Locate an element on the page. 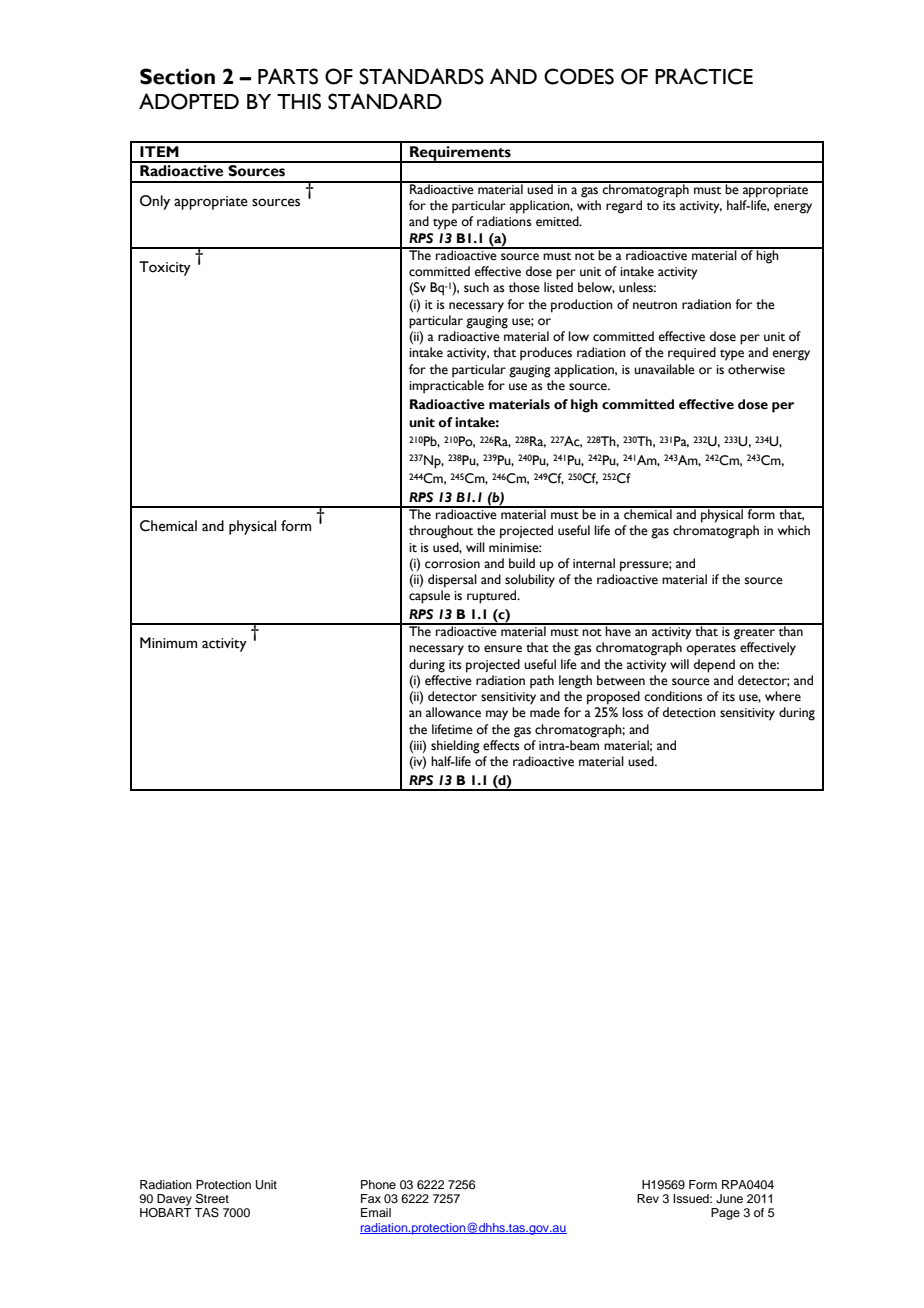 Image resolution: width=924 pixels, height=1308 pixels. Requirements is located at coordinates (460, 154).
